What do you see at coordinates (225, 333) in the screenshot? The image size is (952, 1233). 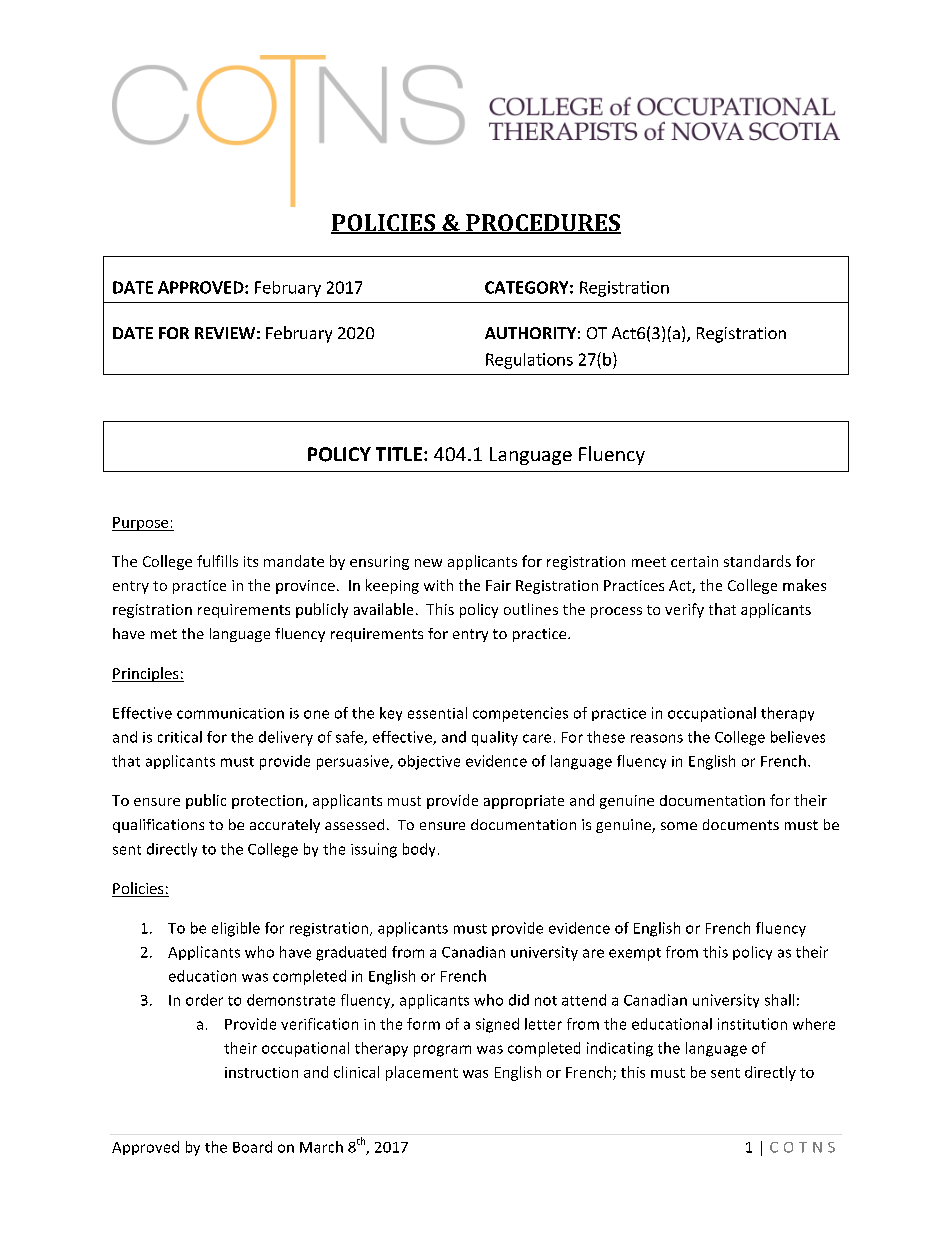 I see `REVIEW` at bounding box center [225, 333].
